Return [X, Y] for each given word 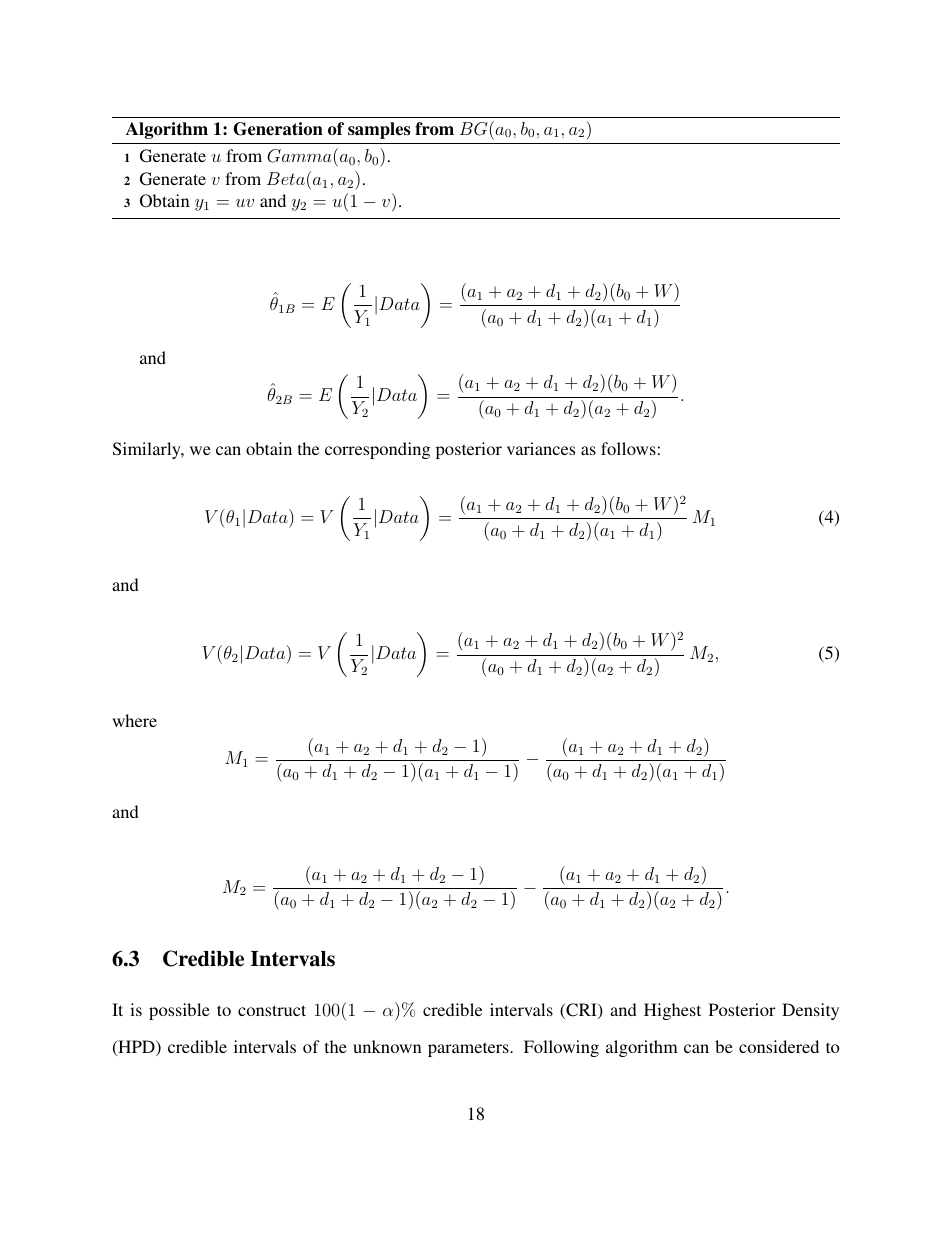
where [134, 720]
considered [779, 1046]
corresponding [377, 450]
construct [272, 1010]
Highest [672, 1011]
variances [541, 448]
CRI [581, 1011]
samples [379, 130]
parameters [469, 1049]
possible [179, 1011]
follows [628, 448]
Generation [278, 129]
